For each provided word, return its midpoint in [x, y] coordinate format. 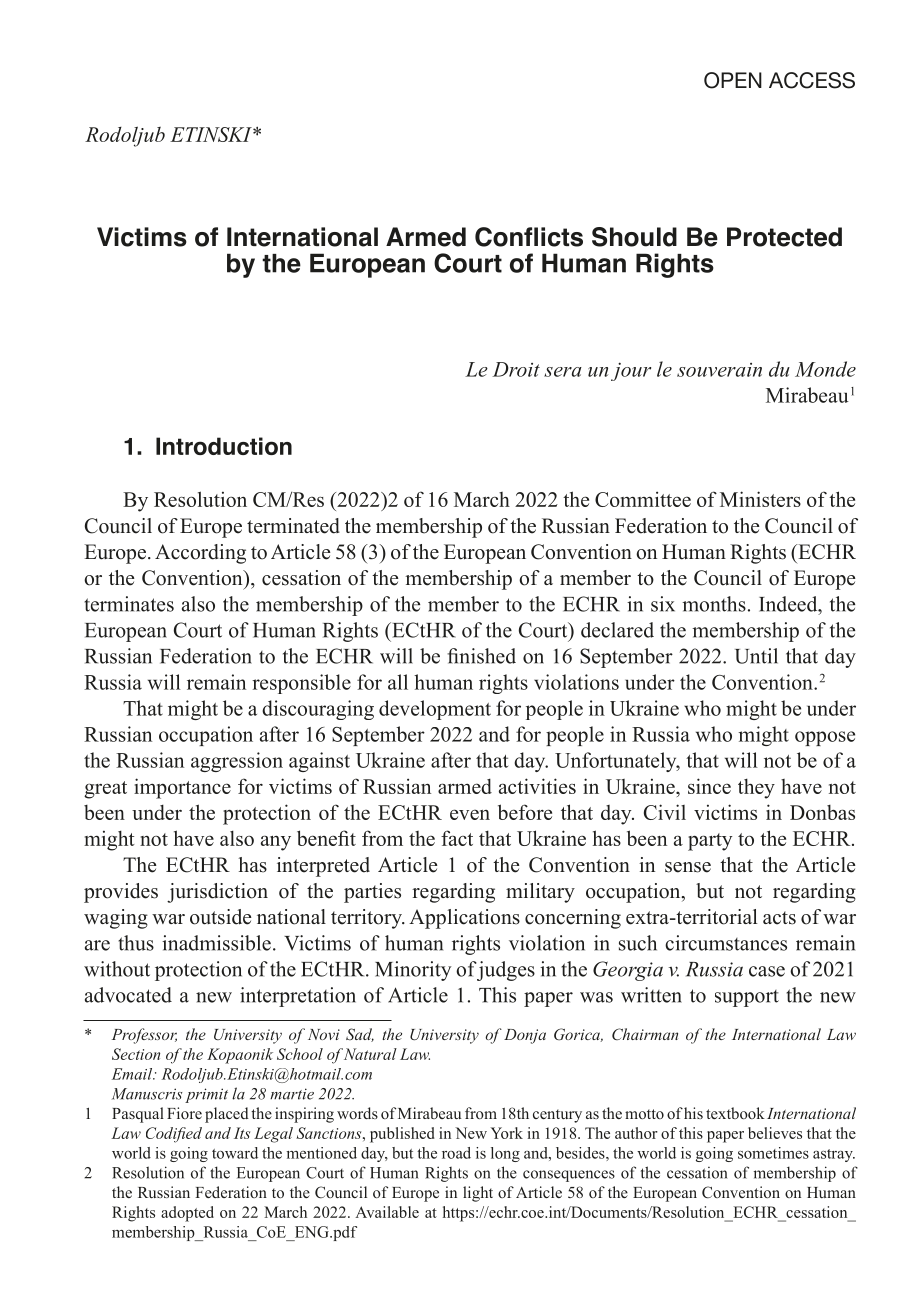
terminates [129, 604]
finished [481, 656]
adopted [187, 1214]
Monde [825, 369]
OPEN [733, 80]
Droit [516, 369]
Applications [464, 919]
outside [220, 917]
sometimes [773, 1153]
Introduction [224, 446]
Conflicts [529, 237]
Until [756, 656]
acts [779, 918]
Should [634, 237]
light [478, 1194]
